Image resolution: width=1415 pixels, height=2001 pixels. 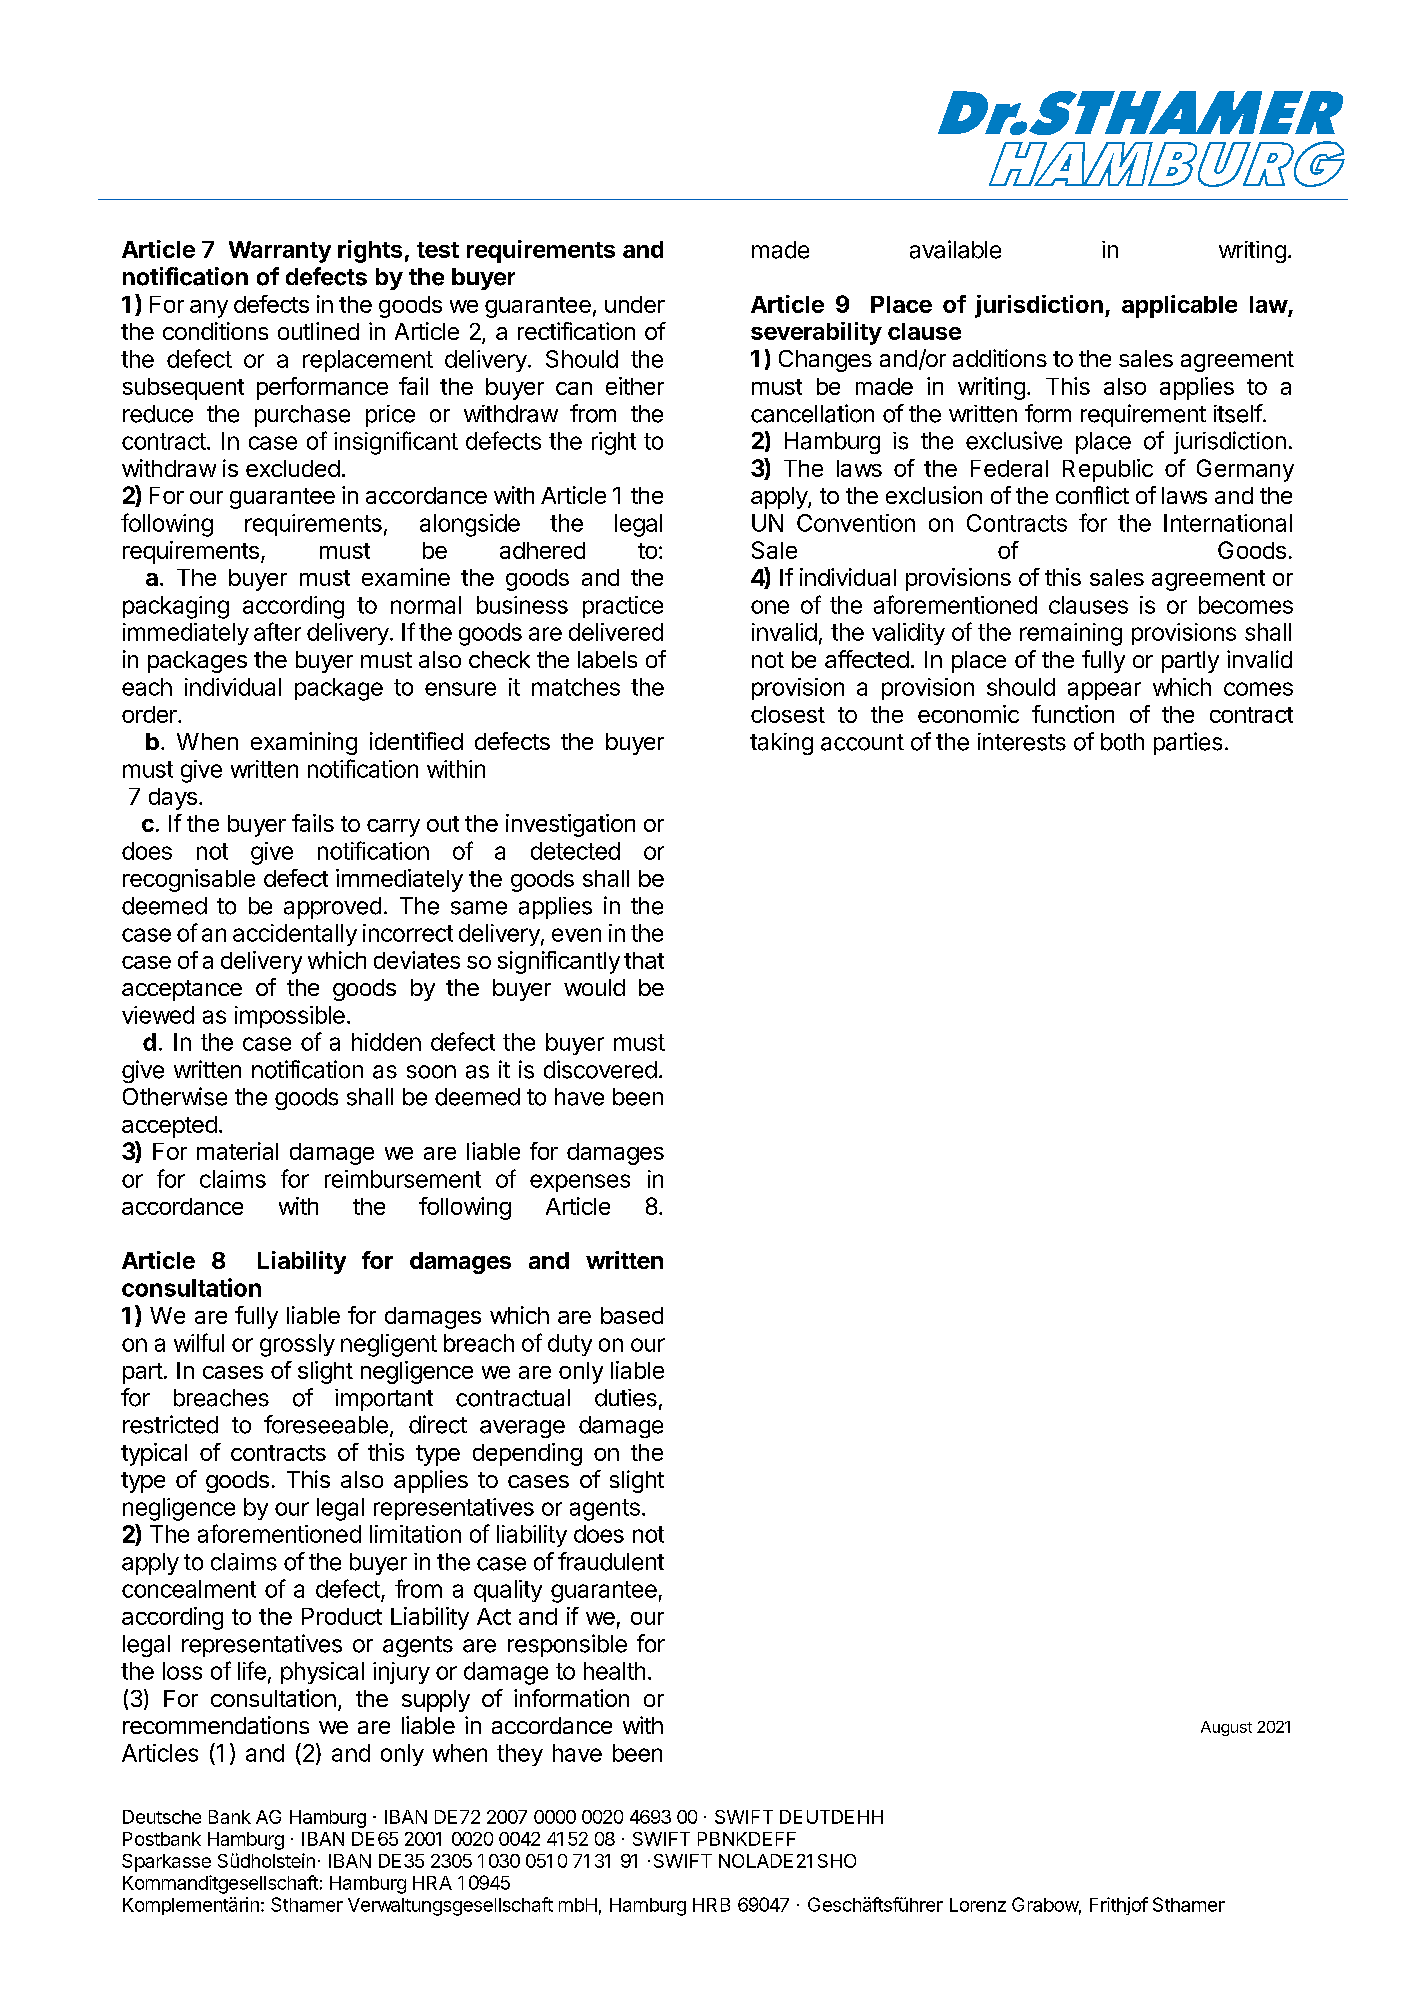 I want to click on outlined, so click(x=318, y=331).
